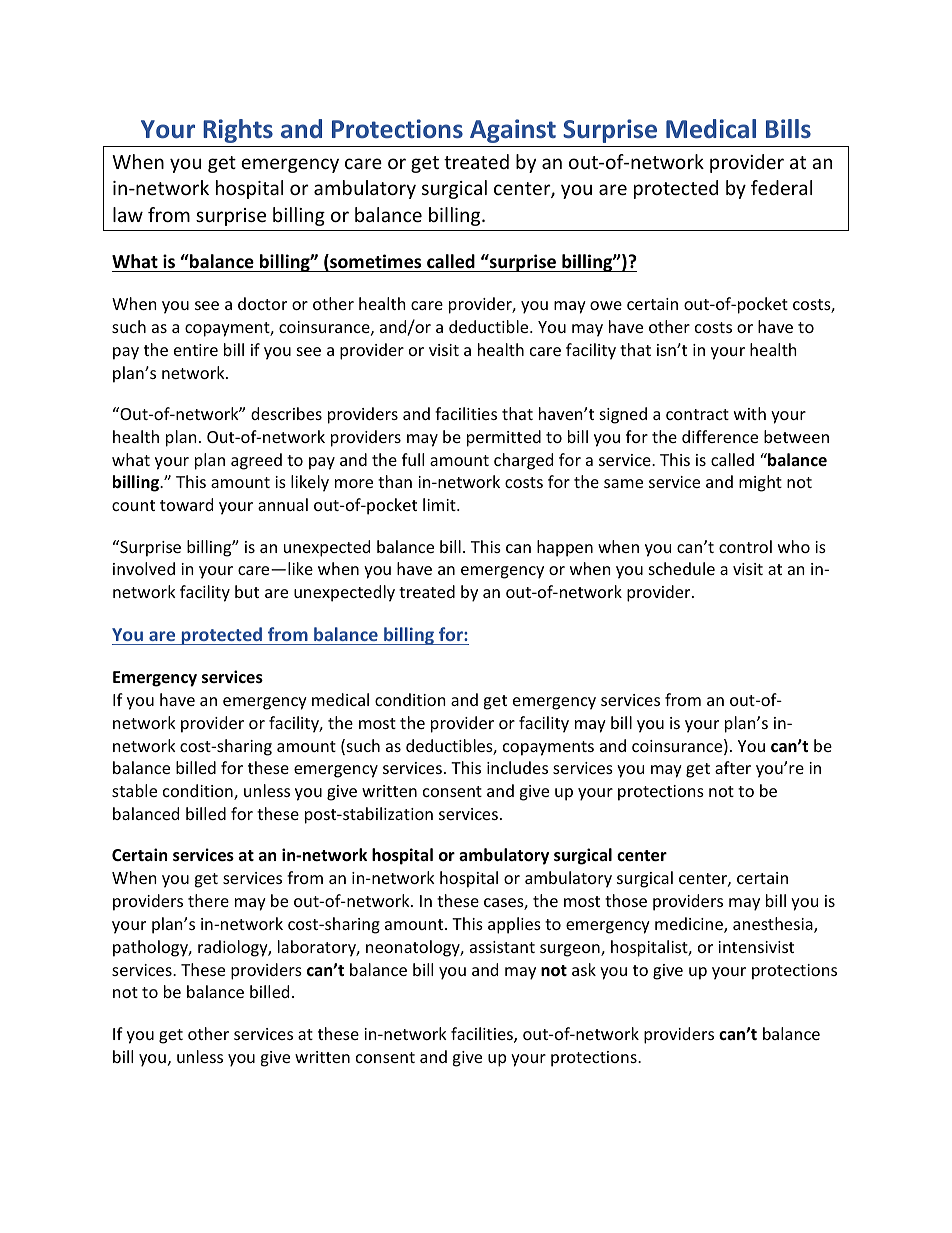 The width and height of the image is (952, 1233). What do you see at coordinates (286, 413) in the image?
I see `describes` at bounding box center [286, 413].
